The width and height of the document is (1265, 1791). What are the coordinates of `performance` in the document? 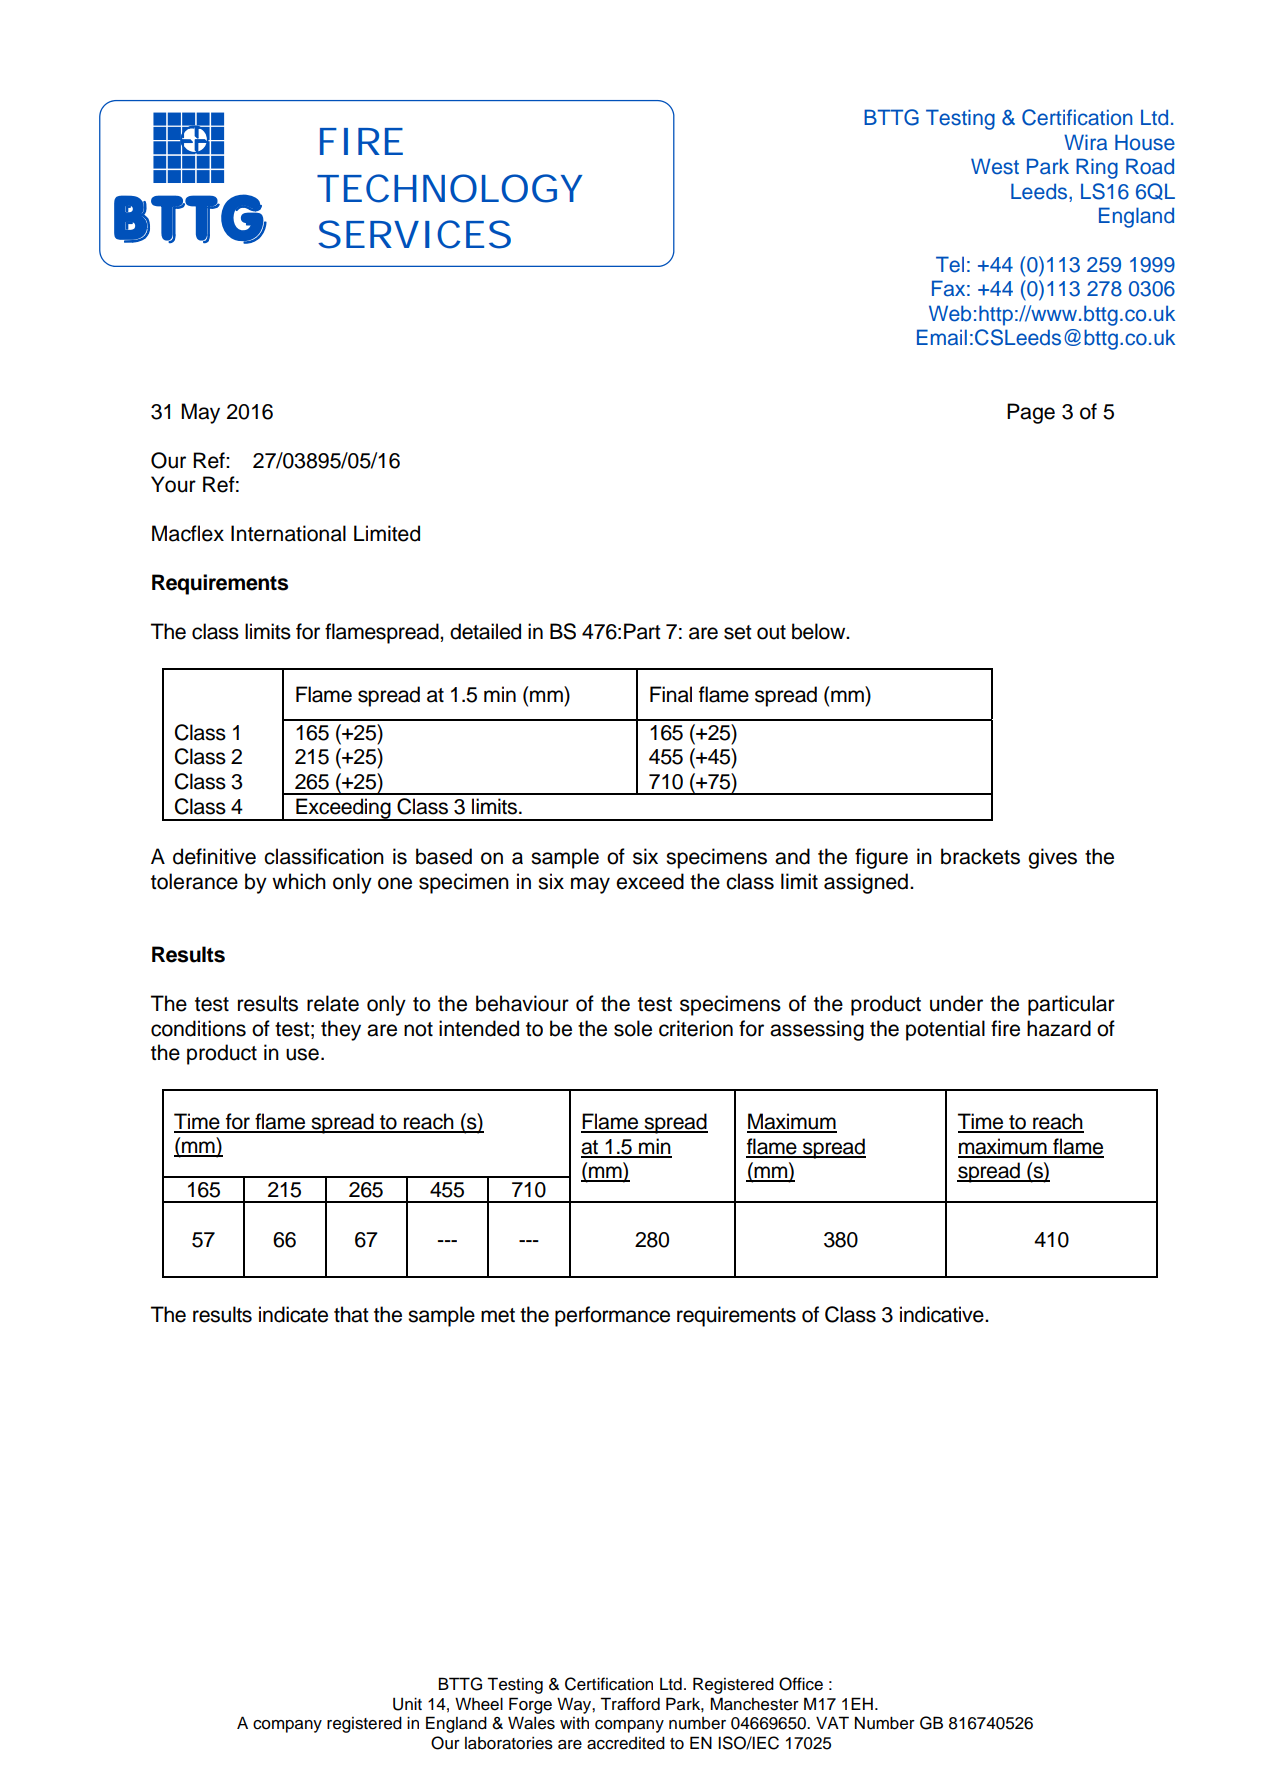 It's located at (612, 1316).
